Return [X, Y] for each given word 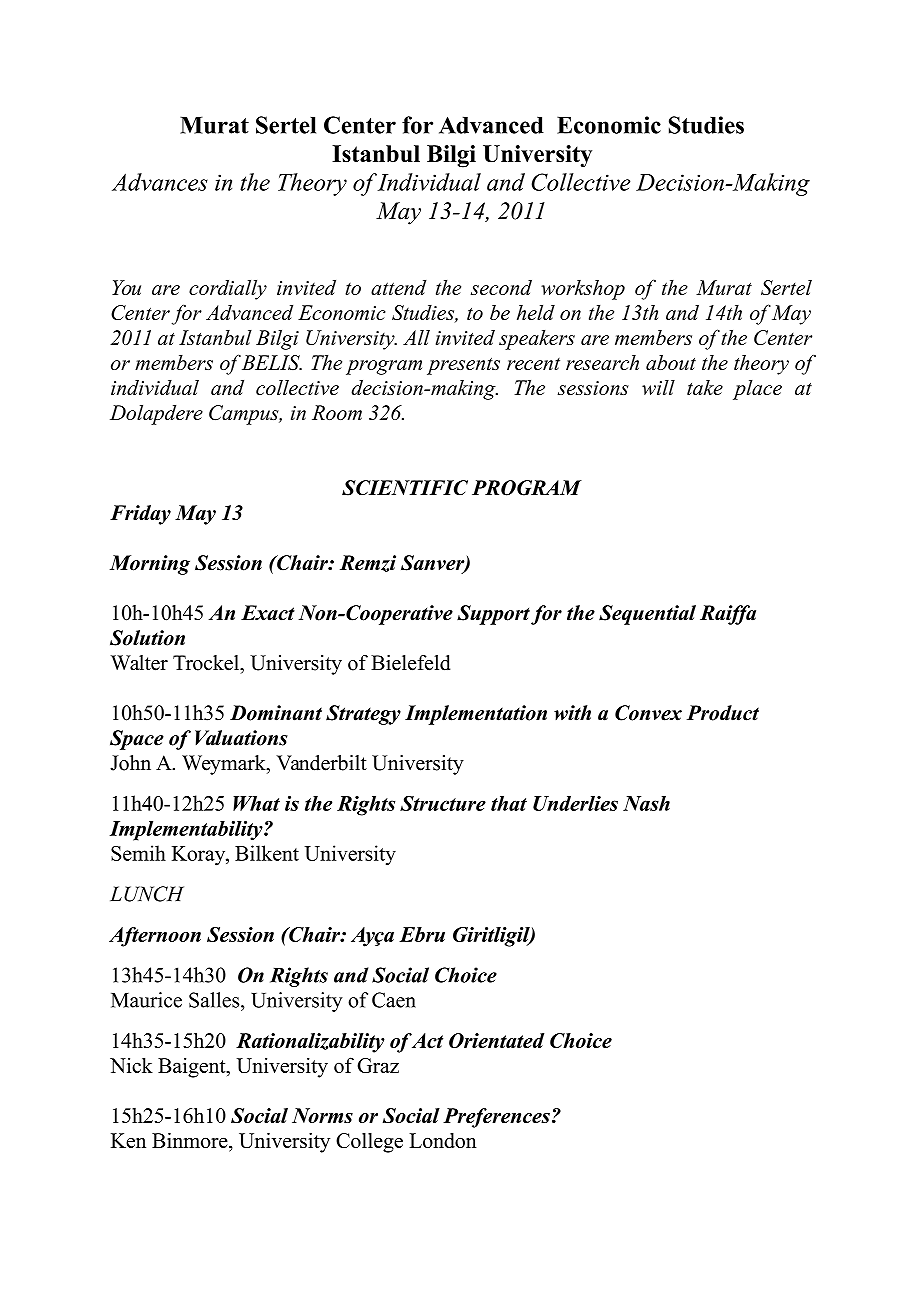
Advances [160, 182]
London [443, 1140]
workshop [583, 290]
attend [398, 287]
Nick [131, 1065]
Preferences [496, 1118]
